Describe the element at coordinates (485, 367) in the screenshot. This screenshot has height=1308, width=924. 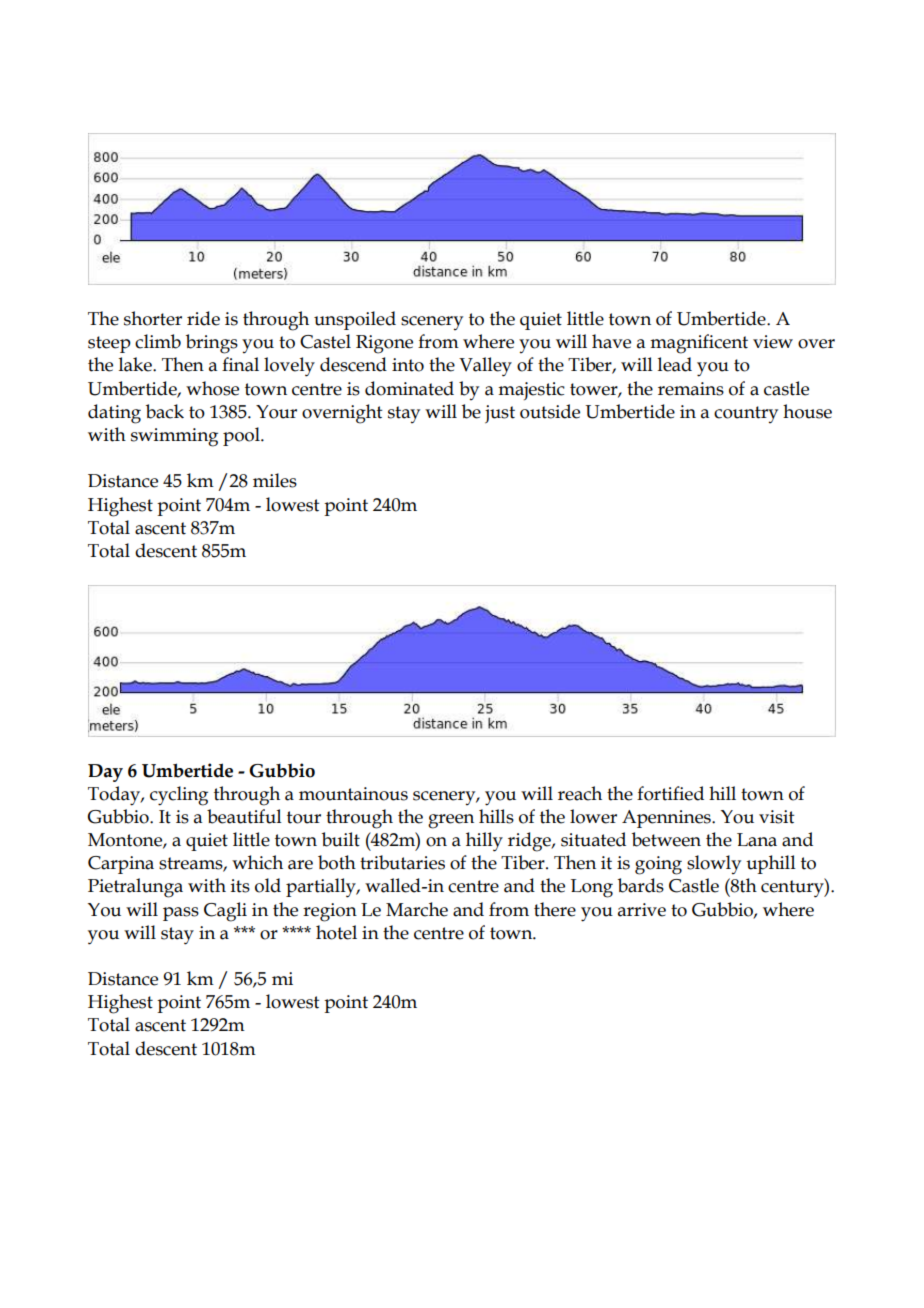
I see `Valley` at that location.
